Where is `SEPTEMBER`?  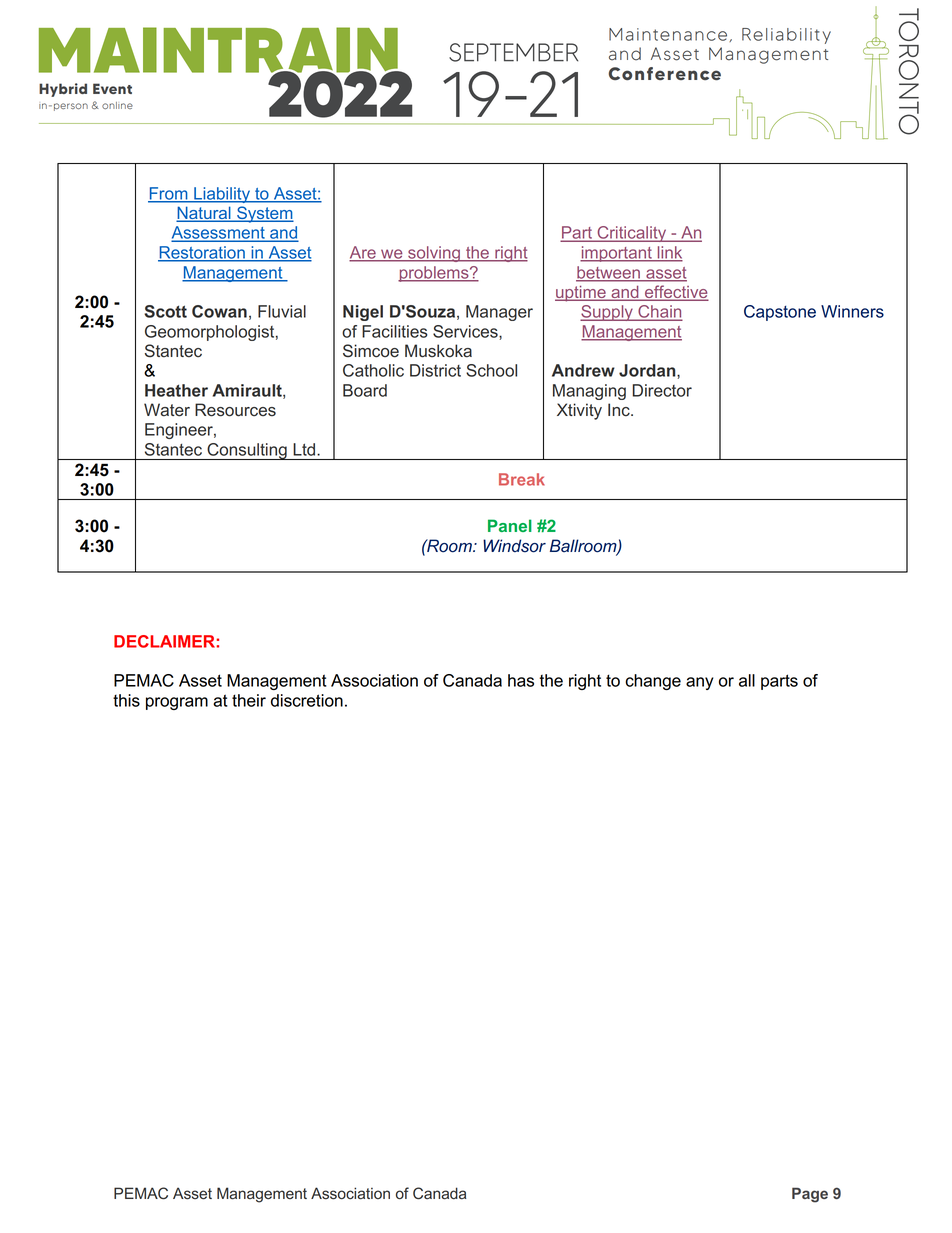 SEPTEMBER is located at coordinates (513, 52).
